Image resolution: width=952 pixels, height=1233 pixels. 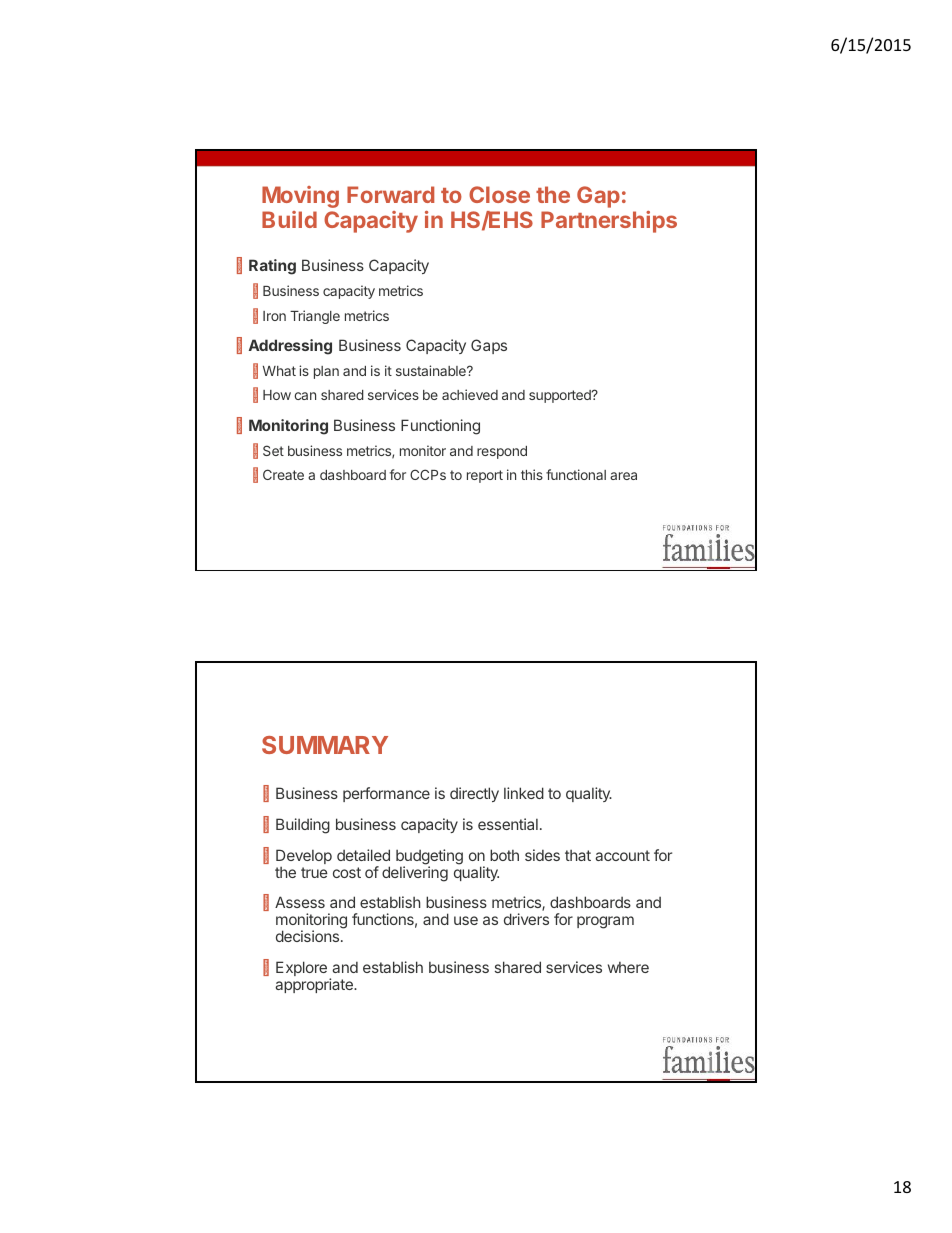 I want to click on directly, so click(x=474, y=794).
